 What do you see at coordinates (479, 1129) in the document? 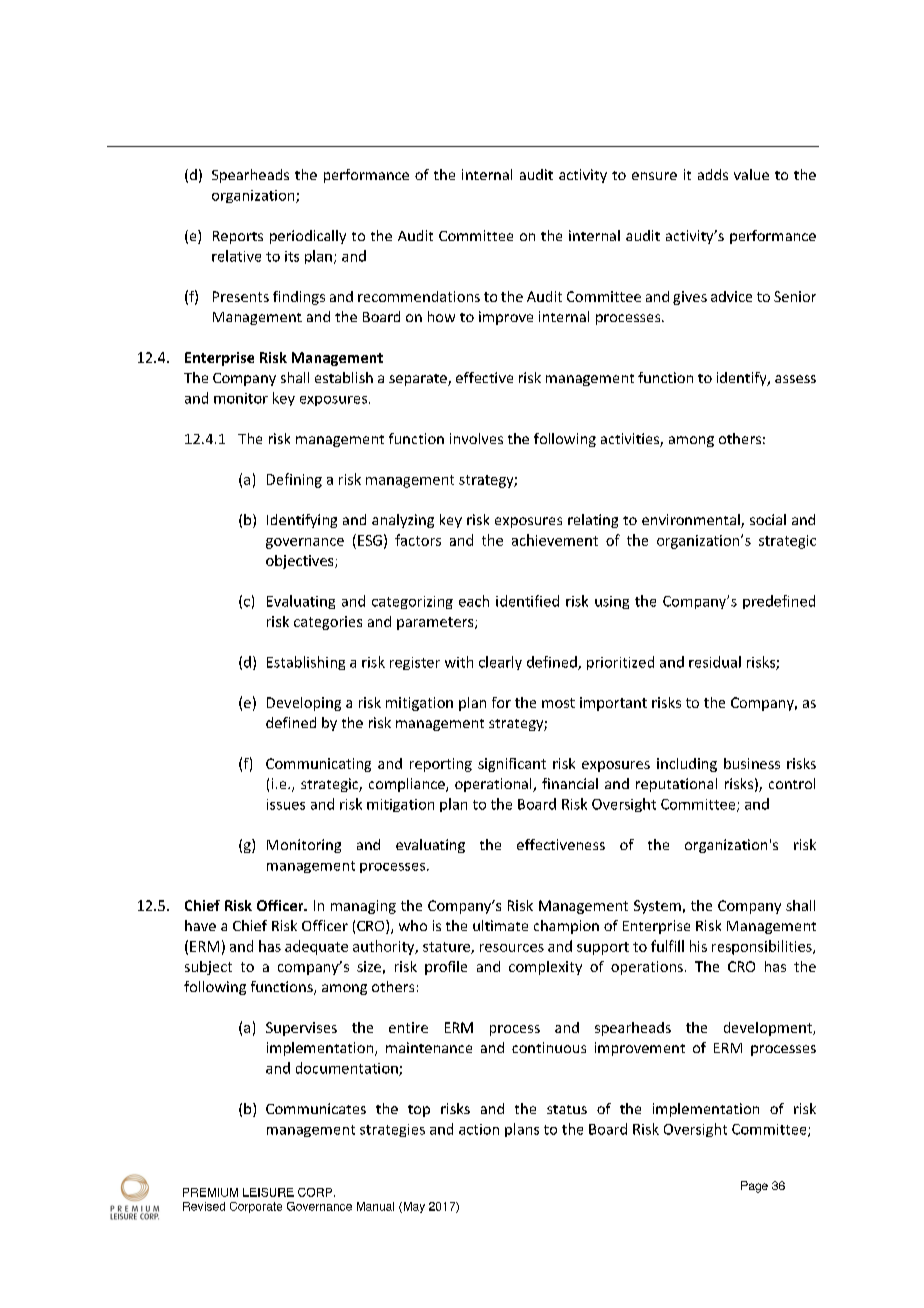
I see `action` at bounding box center [479, 1129].
